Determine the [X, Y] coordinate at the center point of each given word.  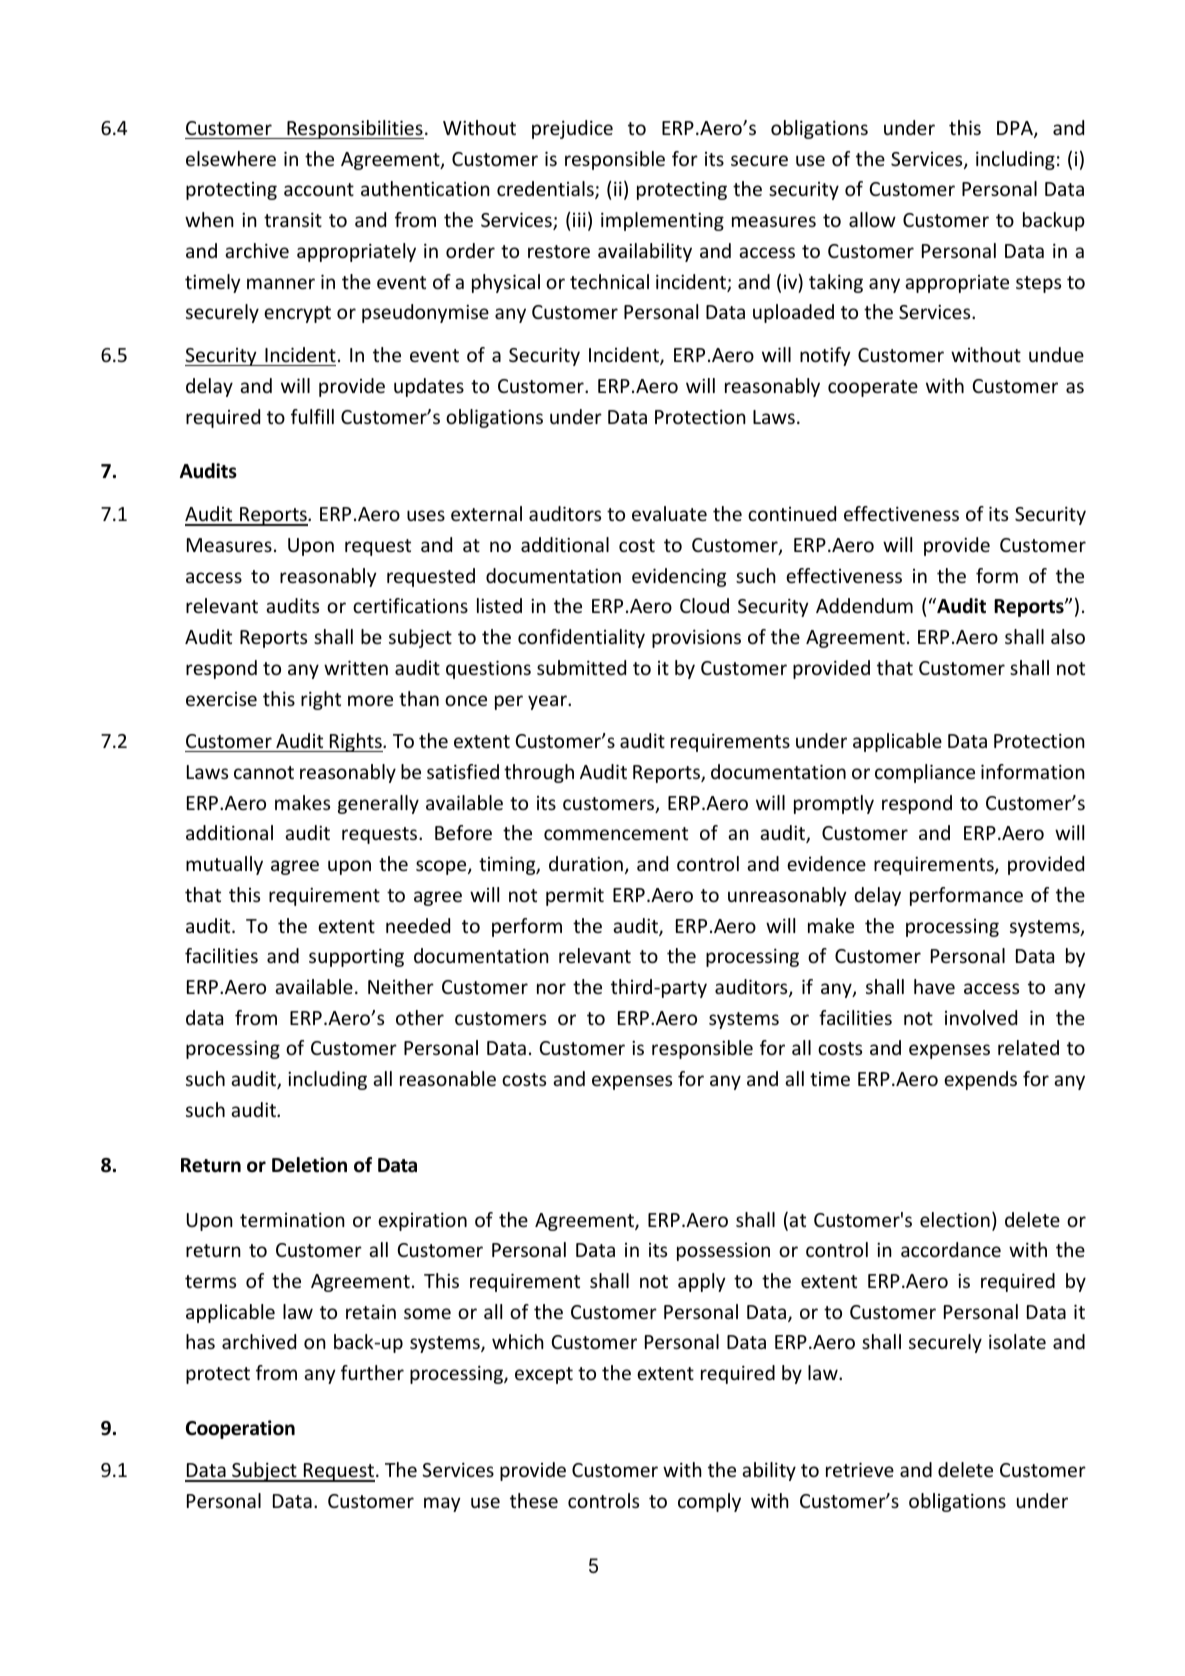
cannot [264, 772]
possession [723, 1252]
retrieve [860, 1469]
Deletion [309, 1165]
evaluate [669, 513]
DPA [1016, 129]
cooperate [873, 388]
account [319, 189]
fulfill [312, 416]
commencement [616, 833]
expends [980, 1080]
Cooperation [240, 1429]
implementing [662, 221]
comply [709, 1502]
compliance [925, 773]
